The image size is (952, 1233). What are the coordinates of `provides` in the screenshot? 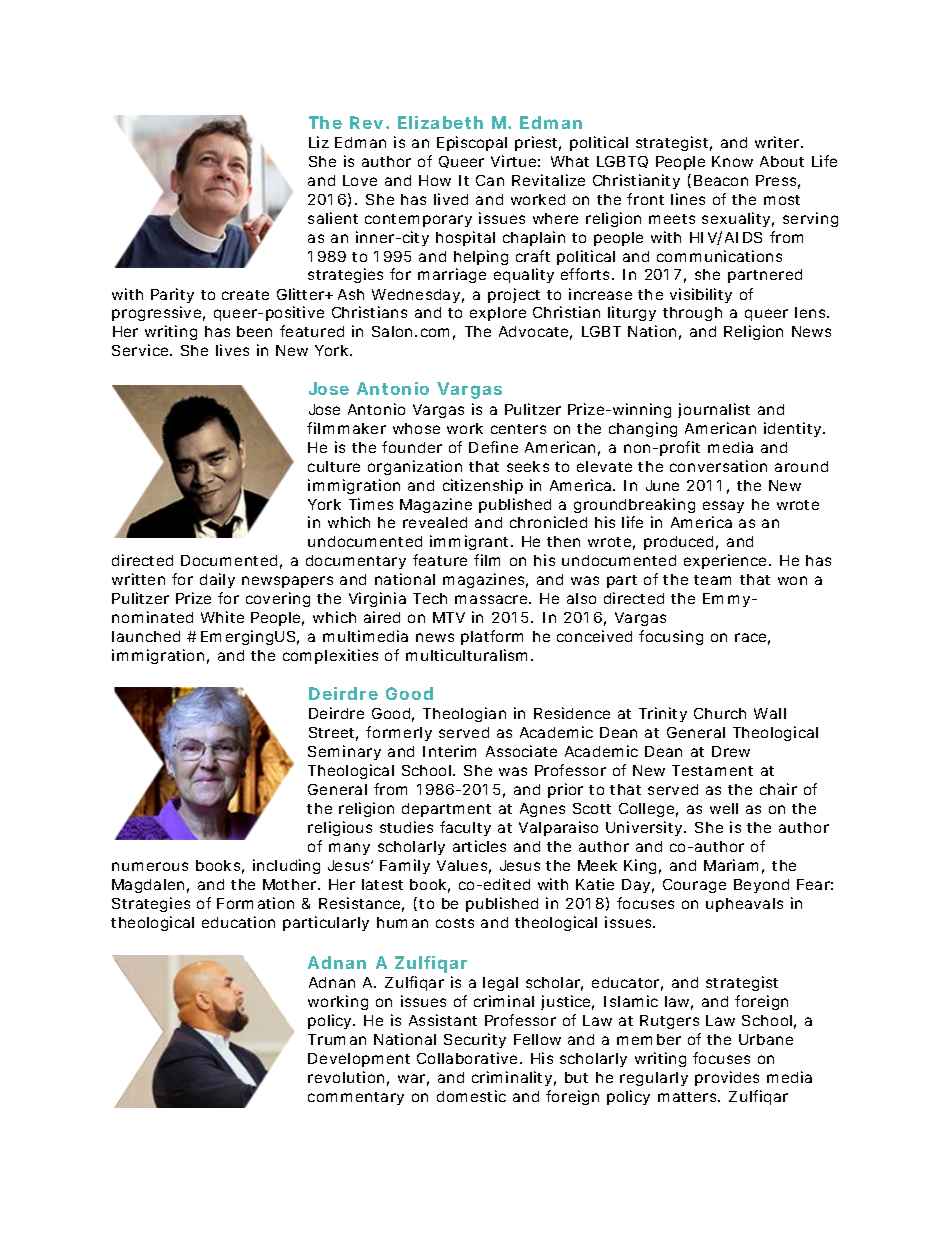 It's located at (727, 1078).
